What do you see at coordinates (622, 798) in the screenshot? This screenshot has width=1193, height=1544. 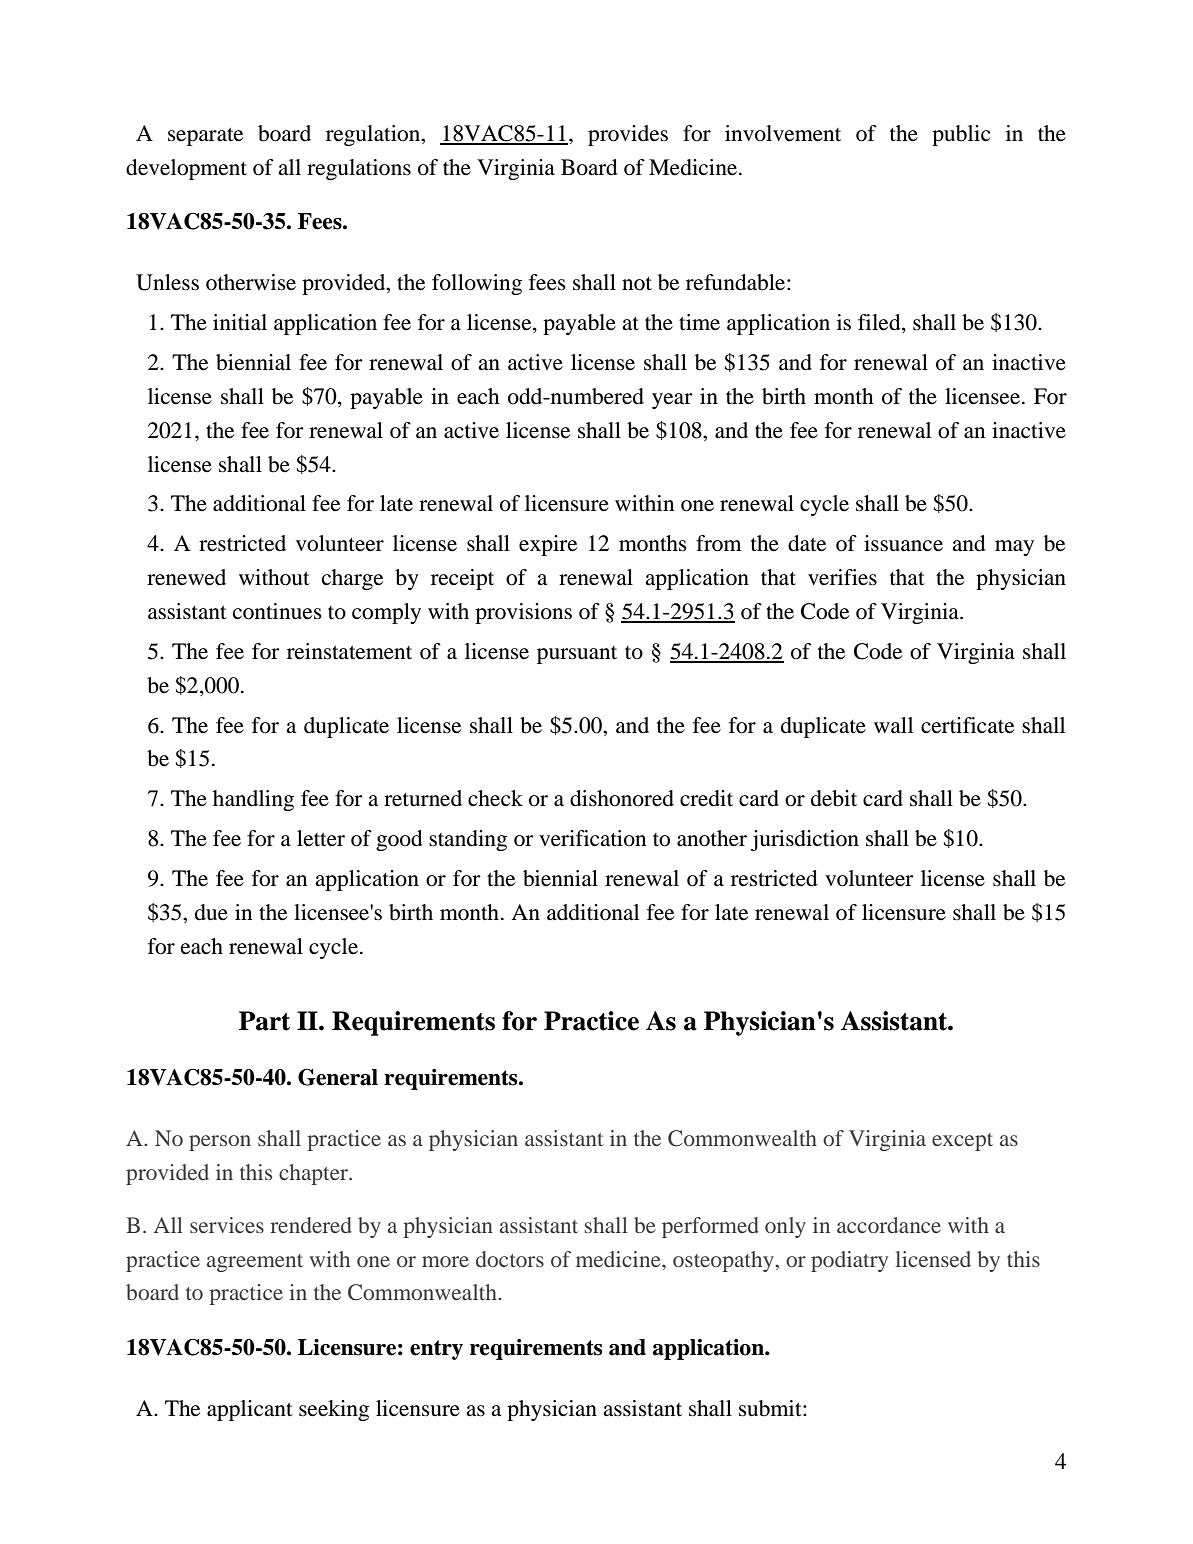 I see `dishonored` at bounding box center [622, 798].
